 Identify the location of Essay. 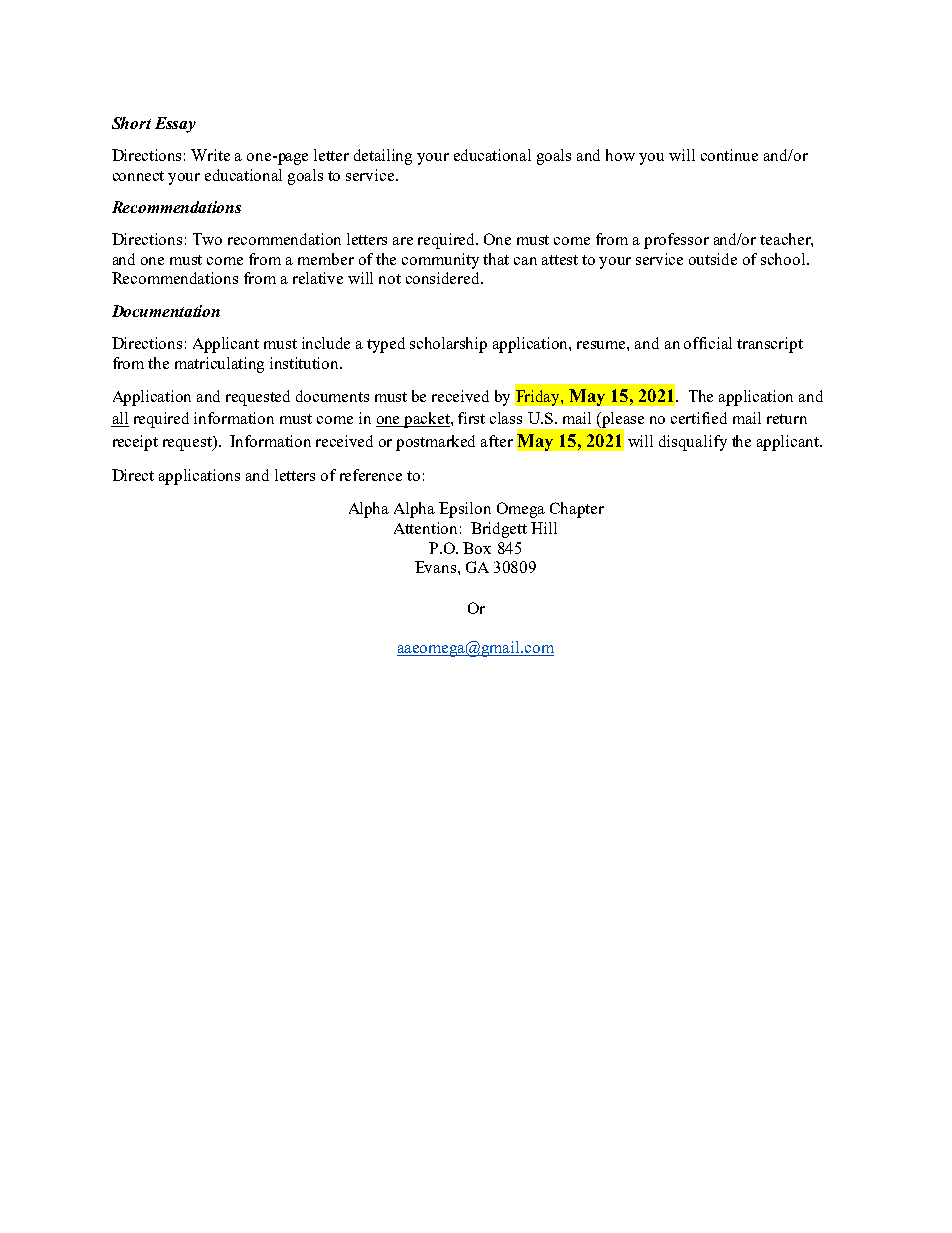
(175, 125).
